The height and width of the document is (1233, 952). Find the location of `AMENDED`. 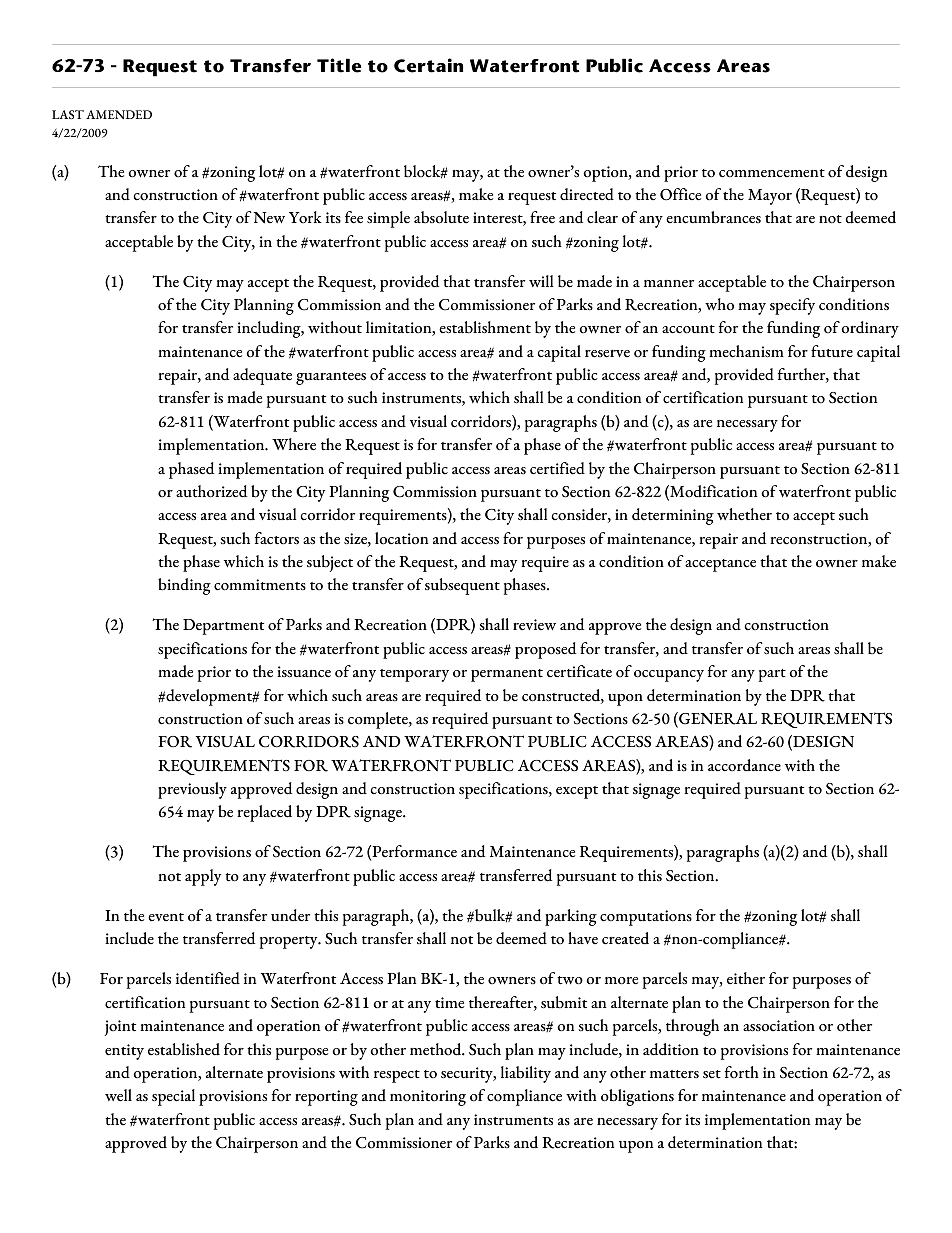

AMENDED is located at coordinates (119, 114).
